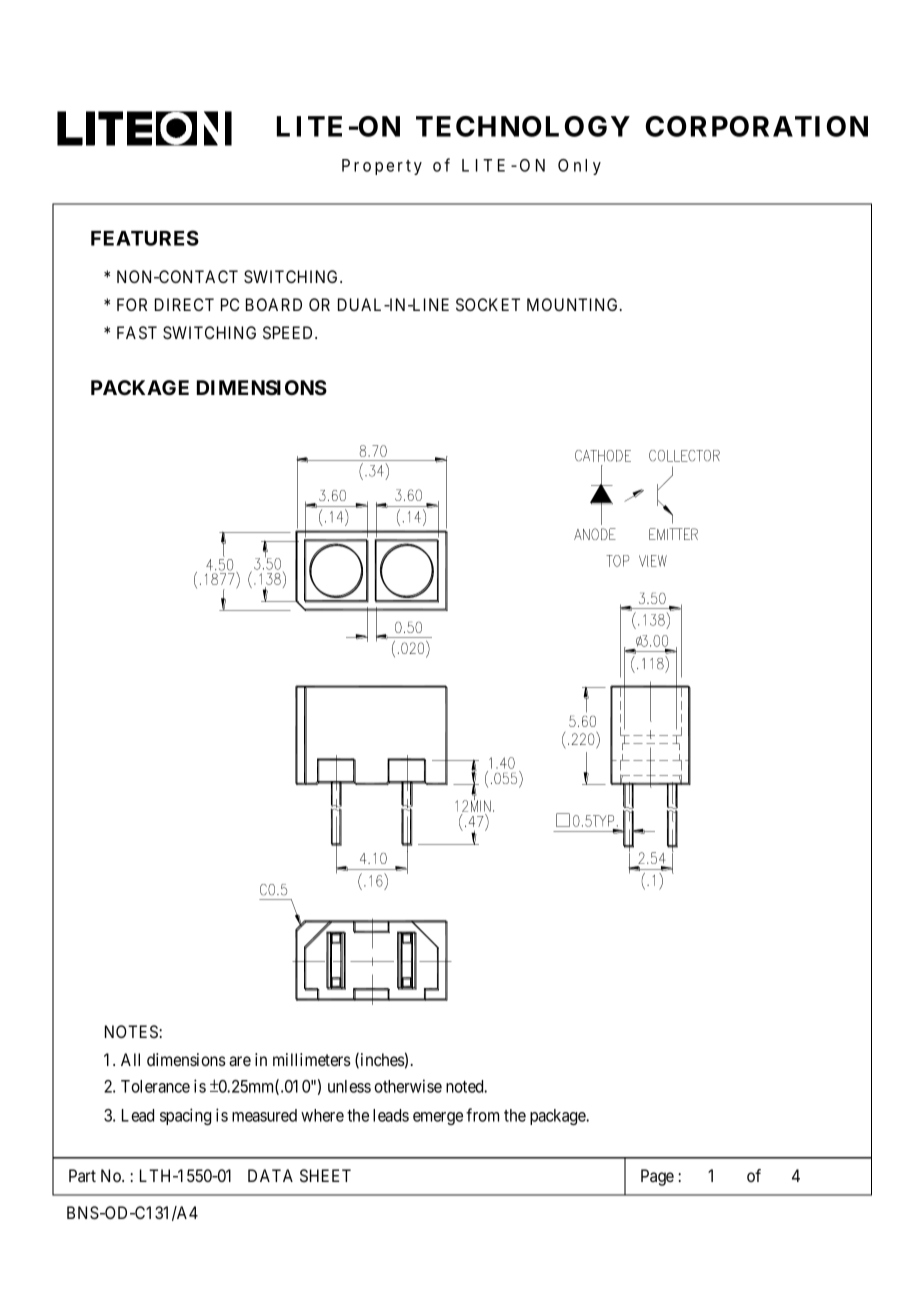 The height and width of the document is (1308, 924). What do you see at coordinates (408, 1086) in the document?
I see `otherwise` at bounding box center [408, 1086].
